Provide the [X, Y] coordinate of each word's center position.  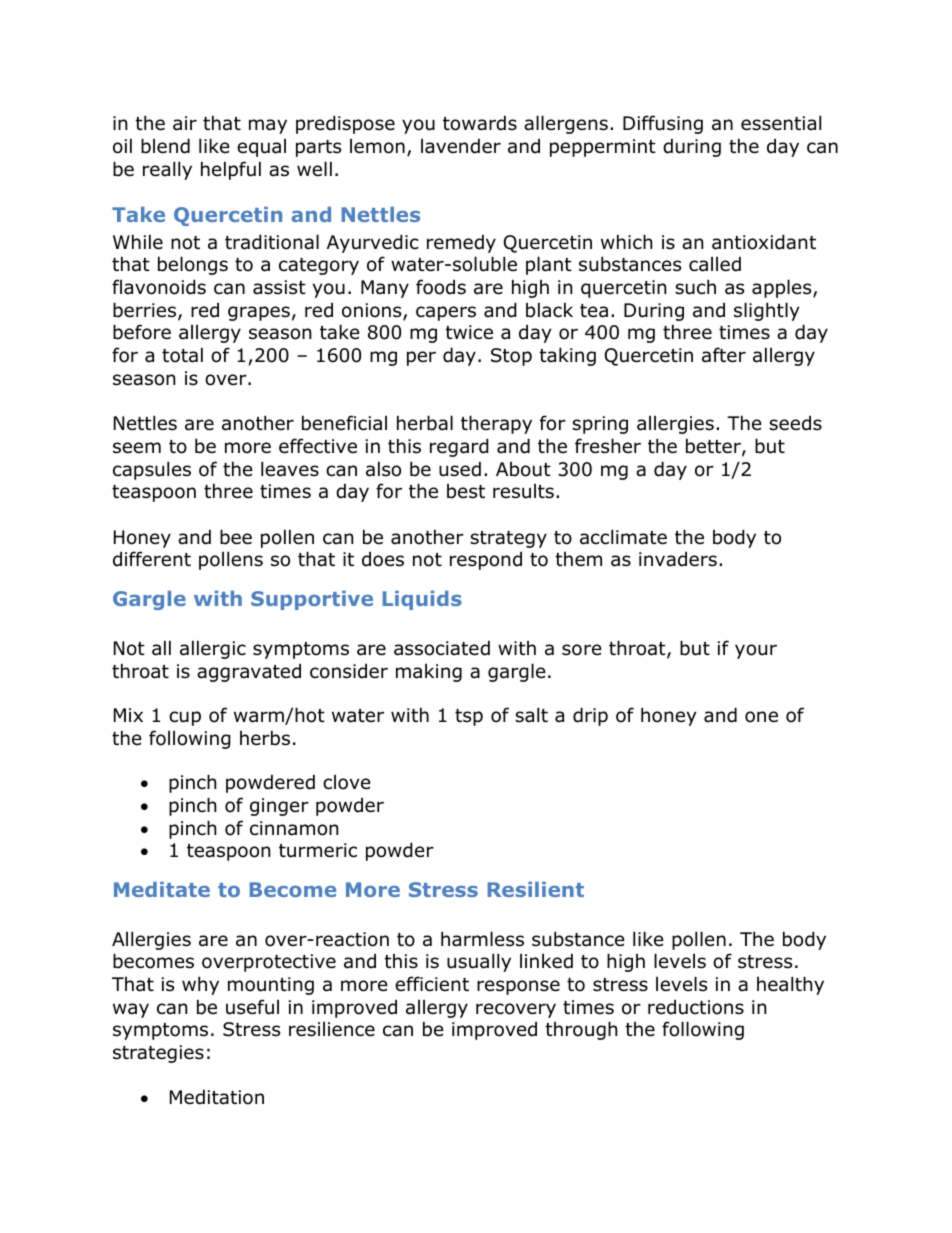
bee [236, 537]
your [756, 651]
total [182, 355]
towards [480, 123]
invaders [678, 559]
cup [185, 718]
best [466, 491]
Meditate [162, 889]
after [724, 355]
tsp [469, 717]
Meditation [217, 1097]
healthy [790, 985]
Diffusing [663, 124]
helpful [231, 170]
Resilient [536, 889]
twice [469, 332]
